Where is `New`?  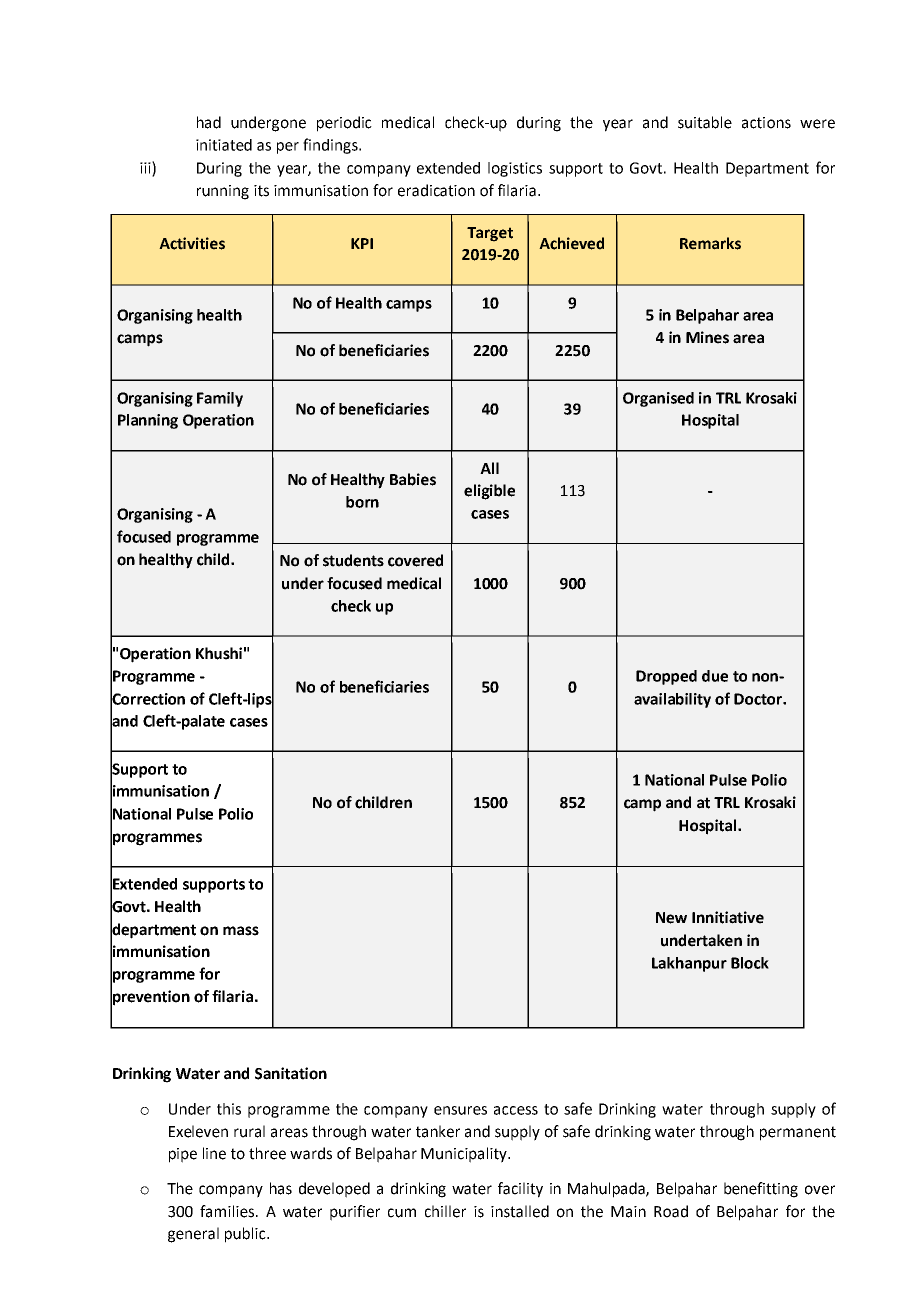 New is located at coordinates (671, 918).
